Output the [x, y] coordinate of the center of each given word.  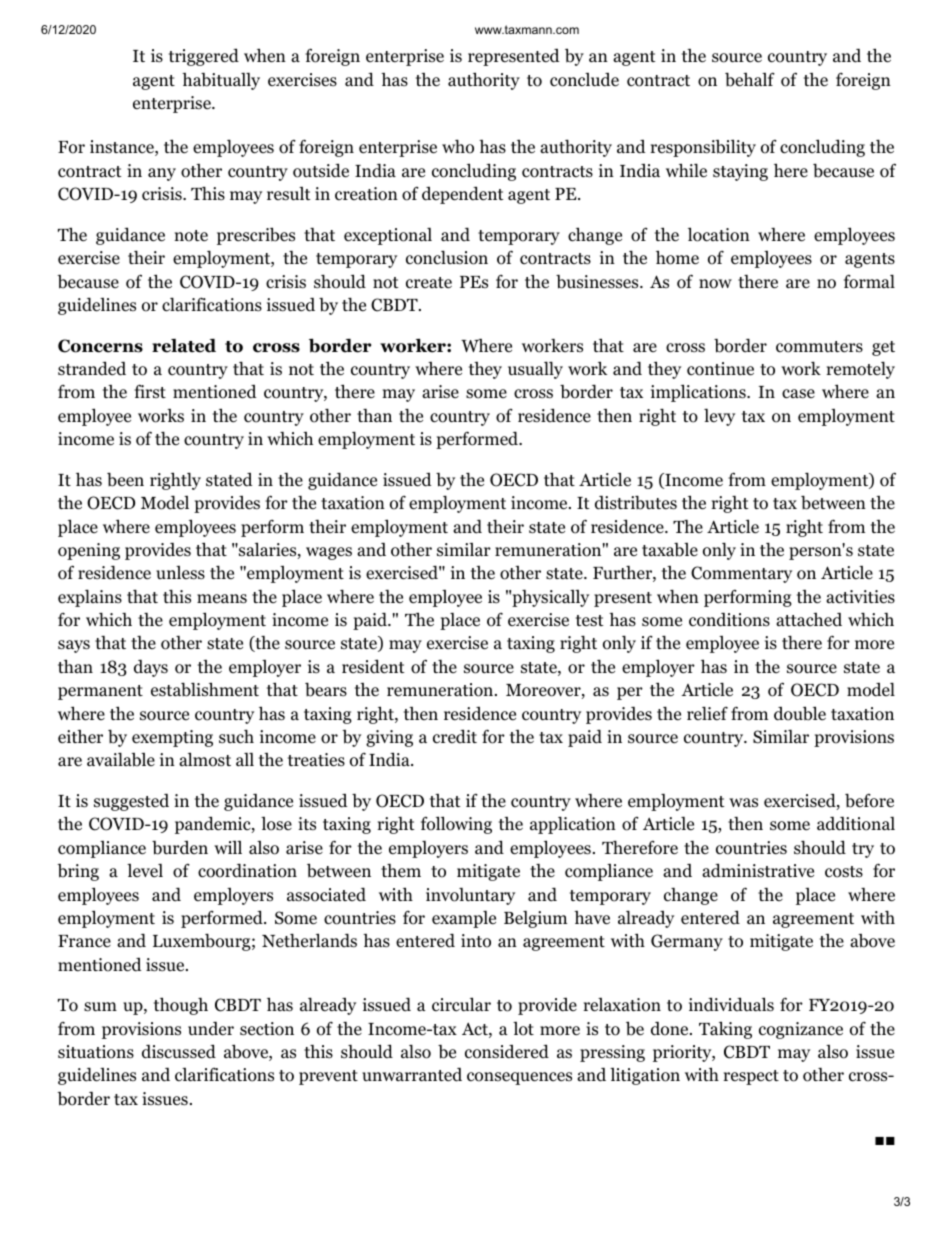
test [590, 621]
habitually [221, 81]
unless [180, 573]
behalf [750, 79]
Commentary [741, 574]
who [458, 146]
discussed [179, 1051]
